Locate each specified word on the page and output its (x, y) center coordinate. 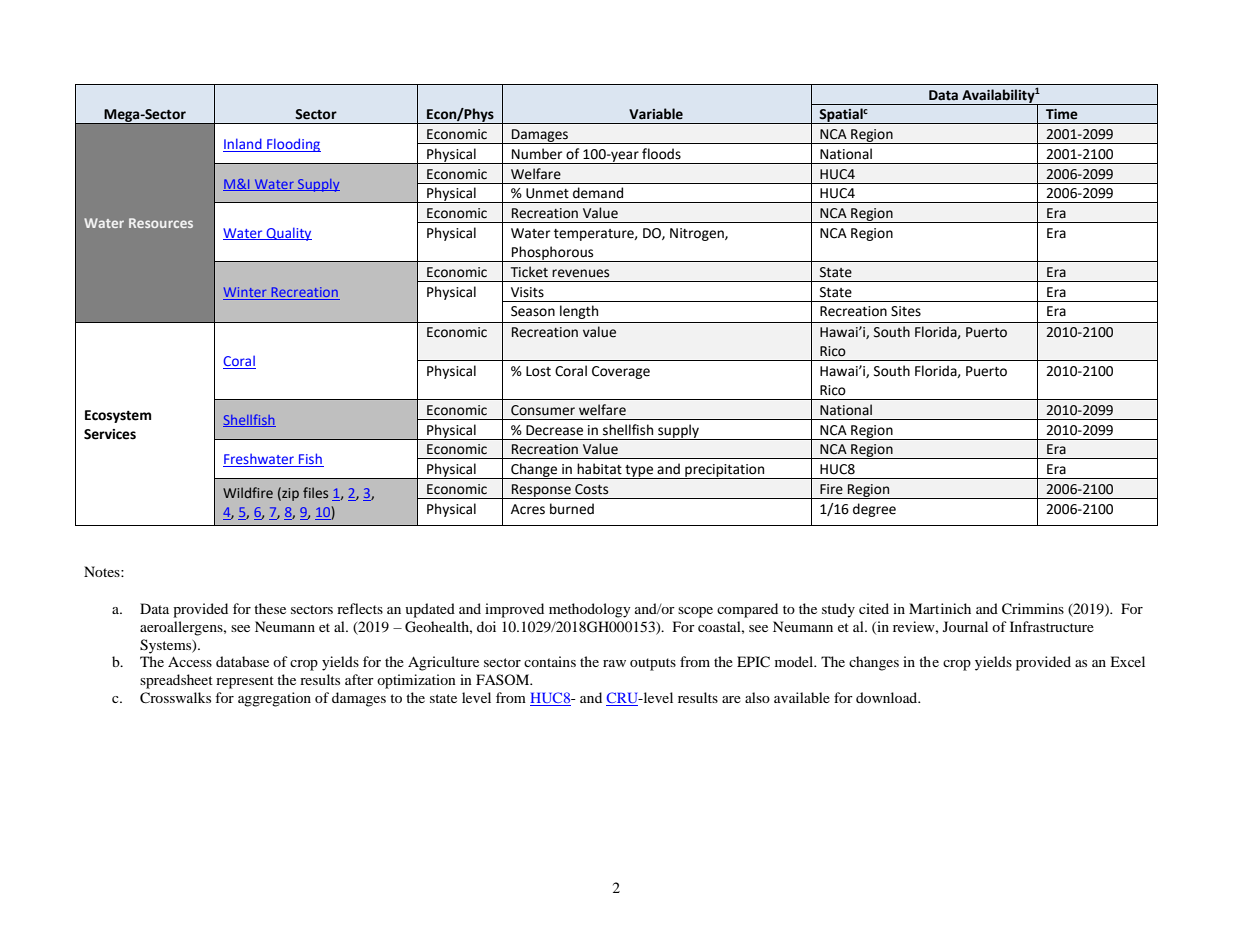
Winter (246, 293)
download (888, 697)
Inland (243, 145)
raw (614, 663)
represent (245, 682)
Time (1062, 114)
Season (533, 311)
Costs (591, 489)
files (315, 492)
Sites (906, 311)
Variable (656, 114)
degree (874, 510)
